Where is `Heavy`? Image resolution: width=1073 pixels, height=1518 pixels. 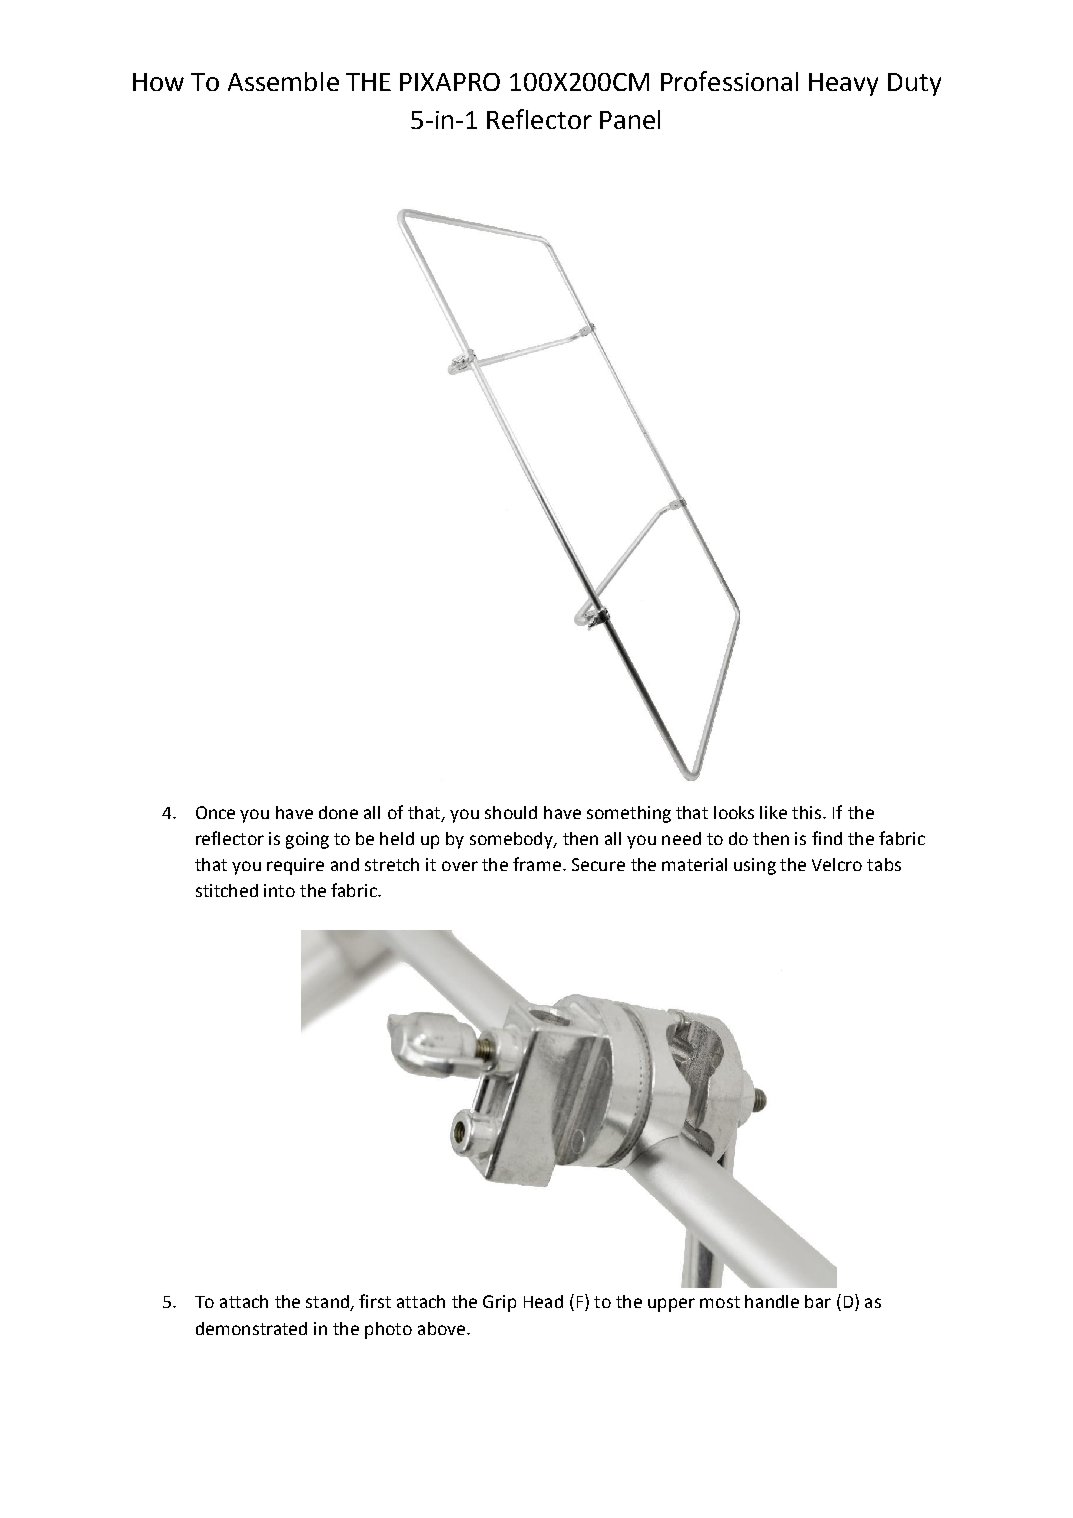
Heavy is located at coordinates (843, 84).
